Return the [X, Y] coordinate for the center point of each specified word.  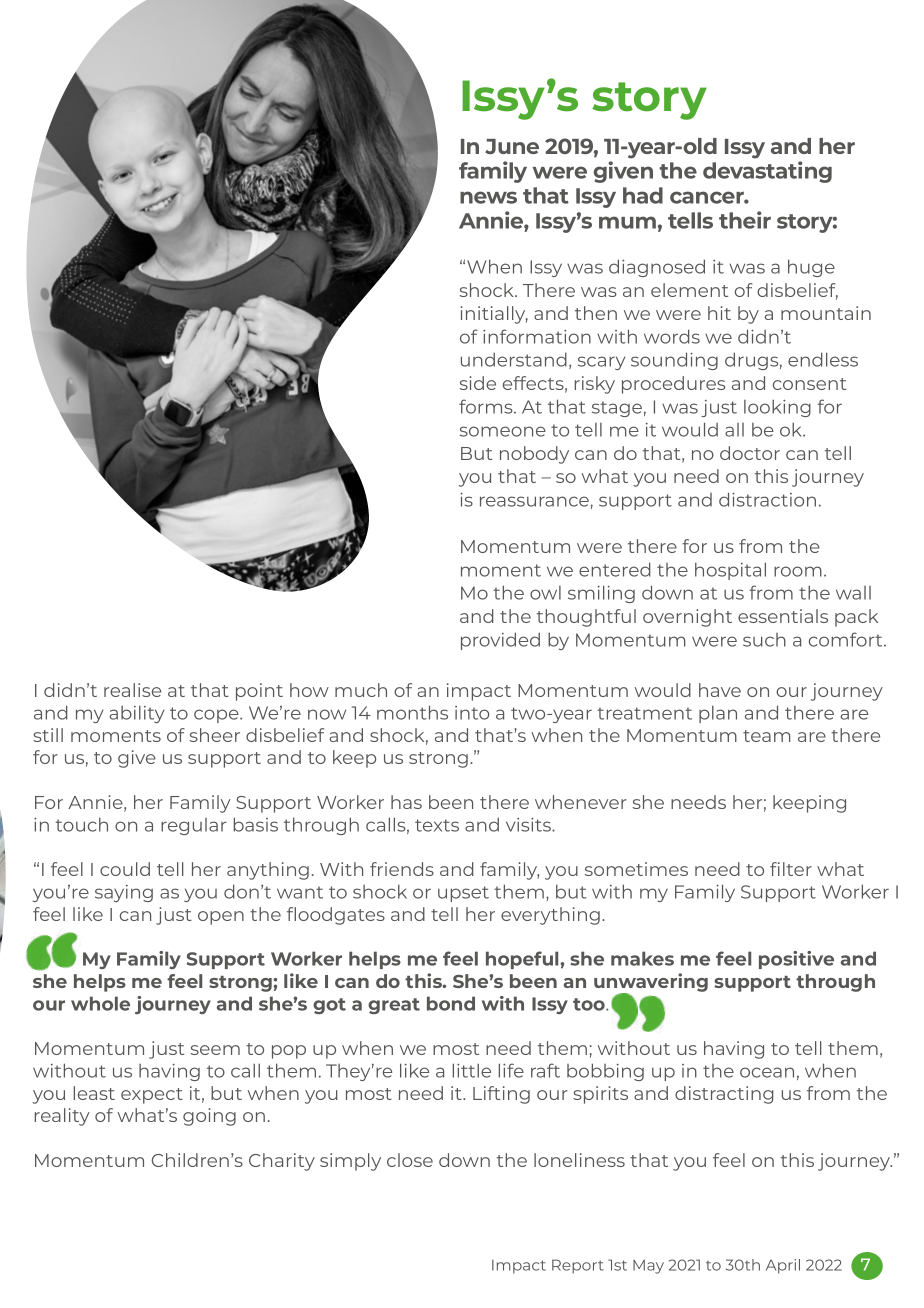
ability [137, 714]
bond [451, 1003]
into [472, 713]
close [410, 1160]
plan [718, 714]
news [488, 197]
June [512, 146]
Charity [282, 1162]
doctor [750, 453]
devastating [767, 172]
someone [503, 431]
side [478, 383]
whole [100, 1003]
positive [796, 960]
